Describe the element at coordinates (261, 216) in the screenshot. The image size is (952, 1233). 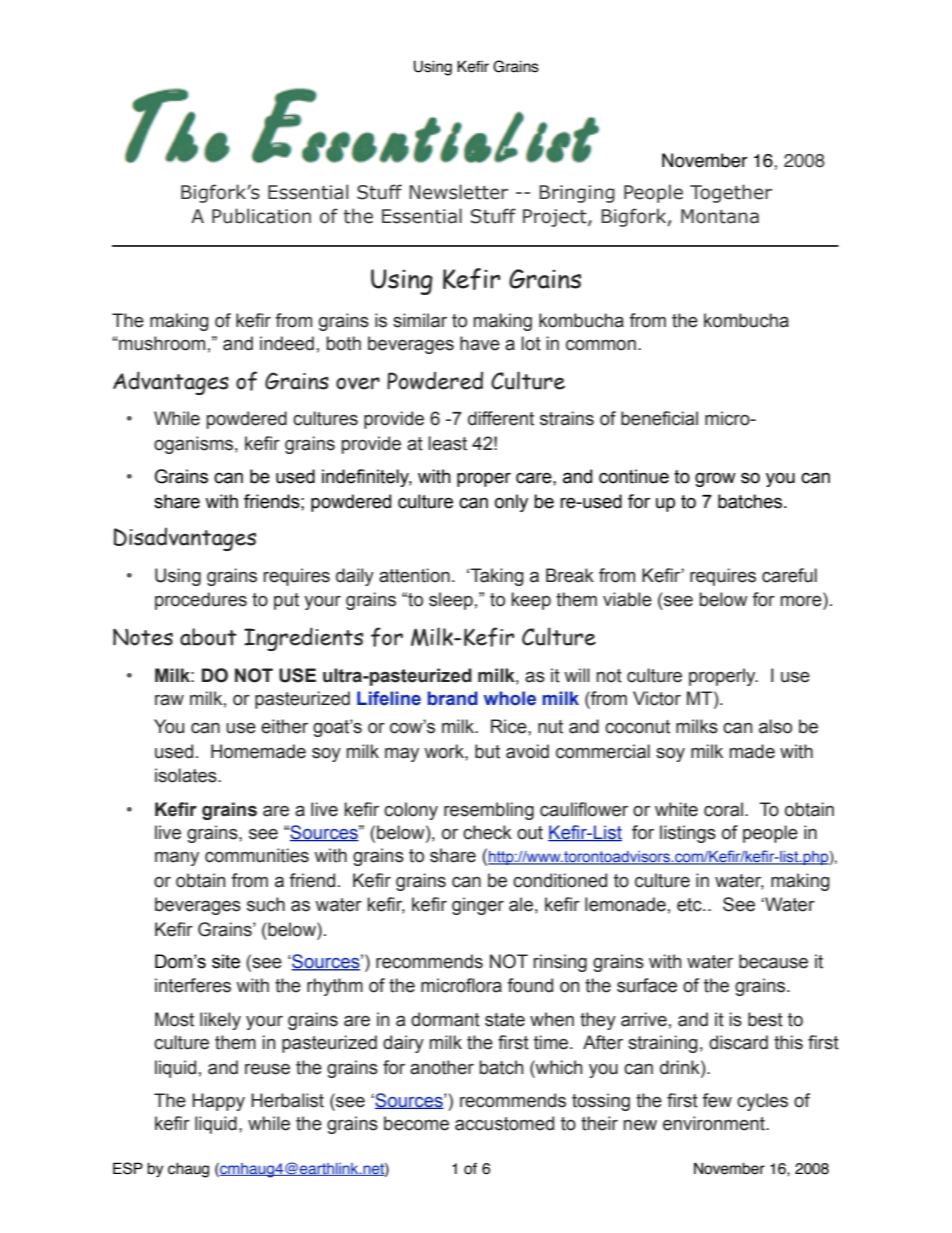
I see `Publication` at that location.
